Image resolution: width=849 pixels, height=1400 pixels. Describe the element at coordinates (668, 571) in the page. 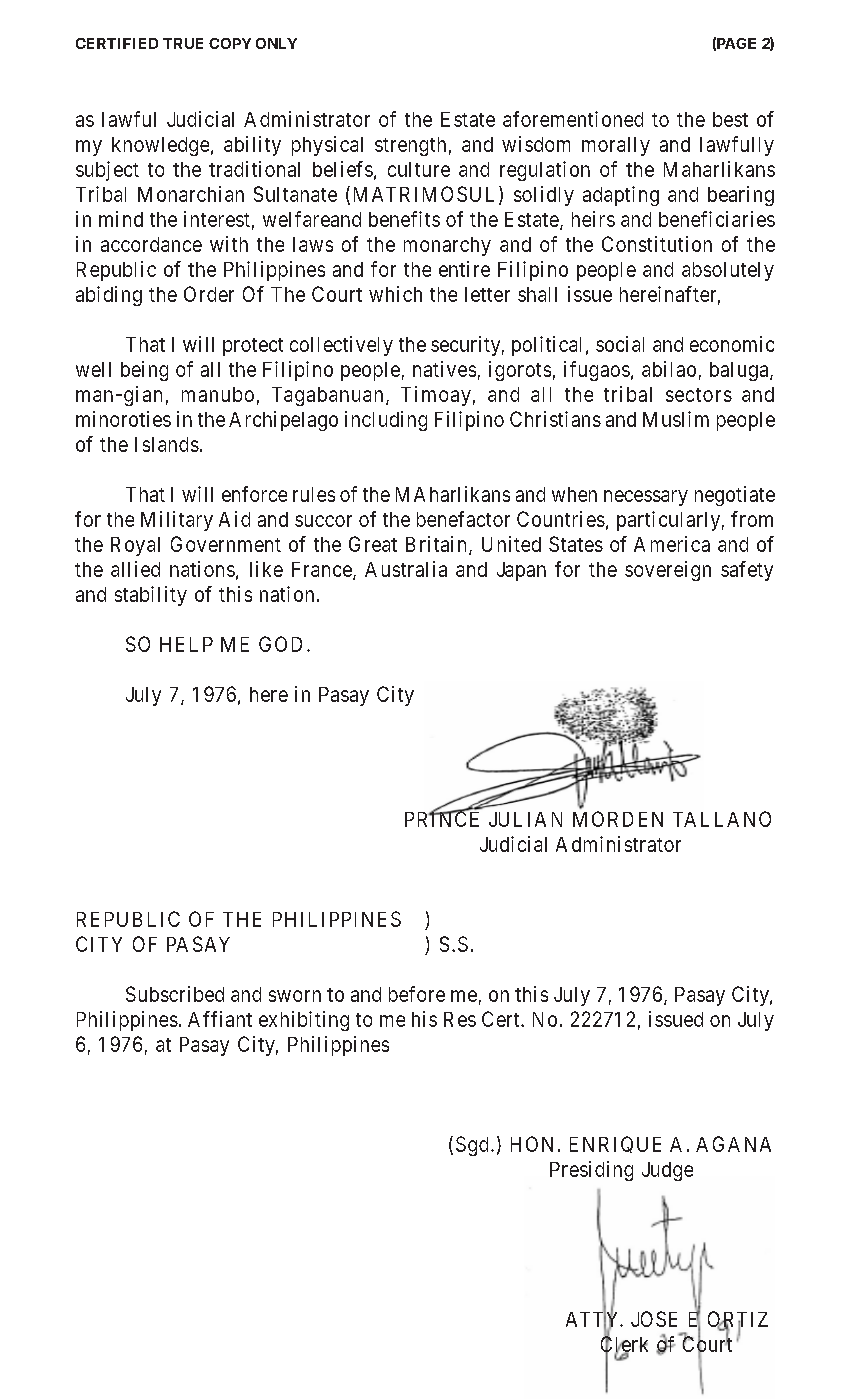

I see `sovereign` at that location.
